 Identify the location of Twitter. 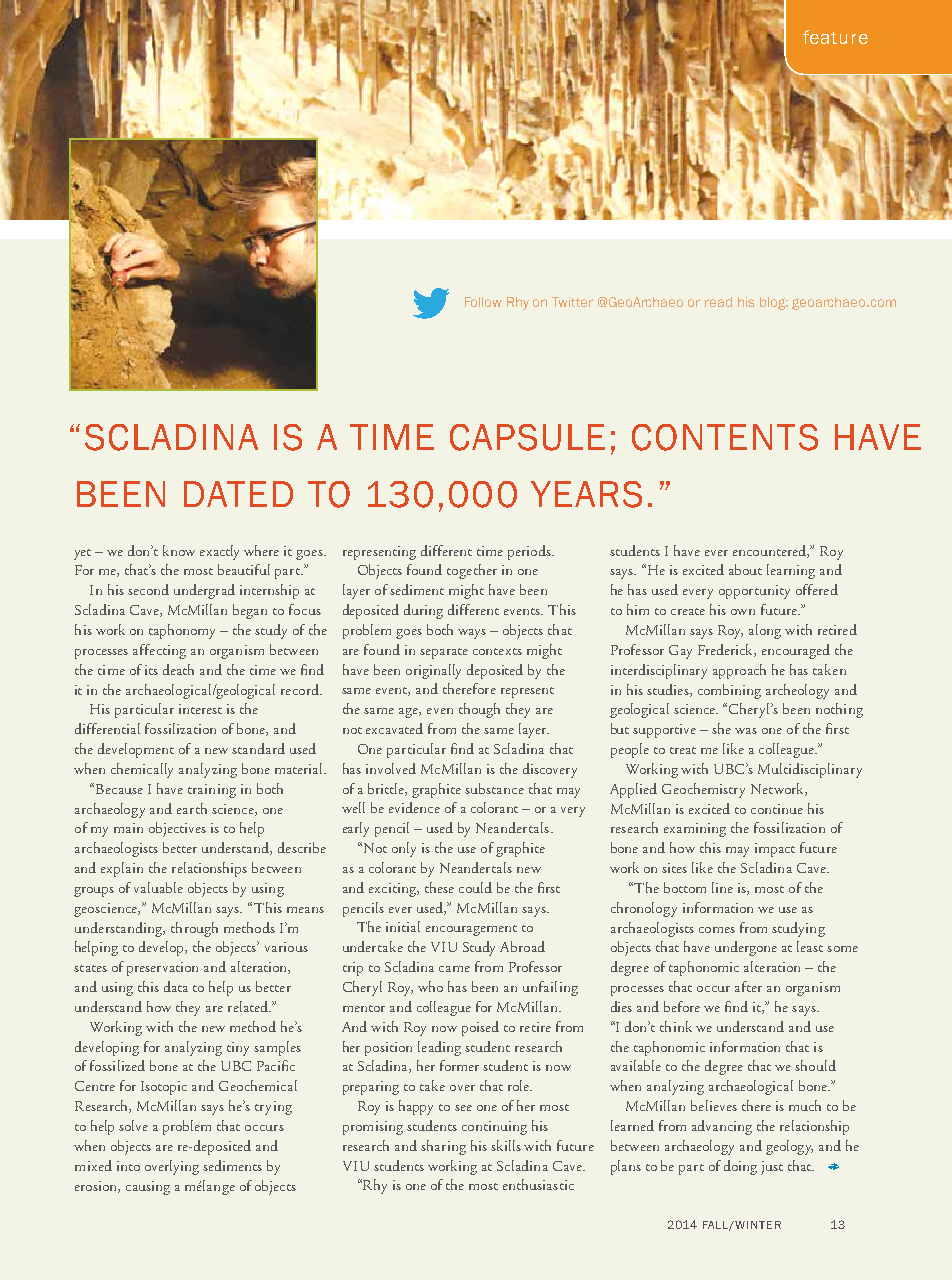
(572, 302).
